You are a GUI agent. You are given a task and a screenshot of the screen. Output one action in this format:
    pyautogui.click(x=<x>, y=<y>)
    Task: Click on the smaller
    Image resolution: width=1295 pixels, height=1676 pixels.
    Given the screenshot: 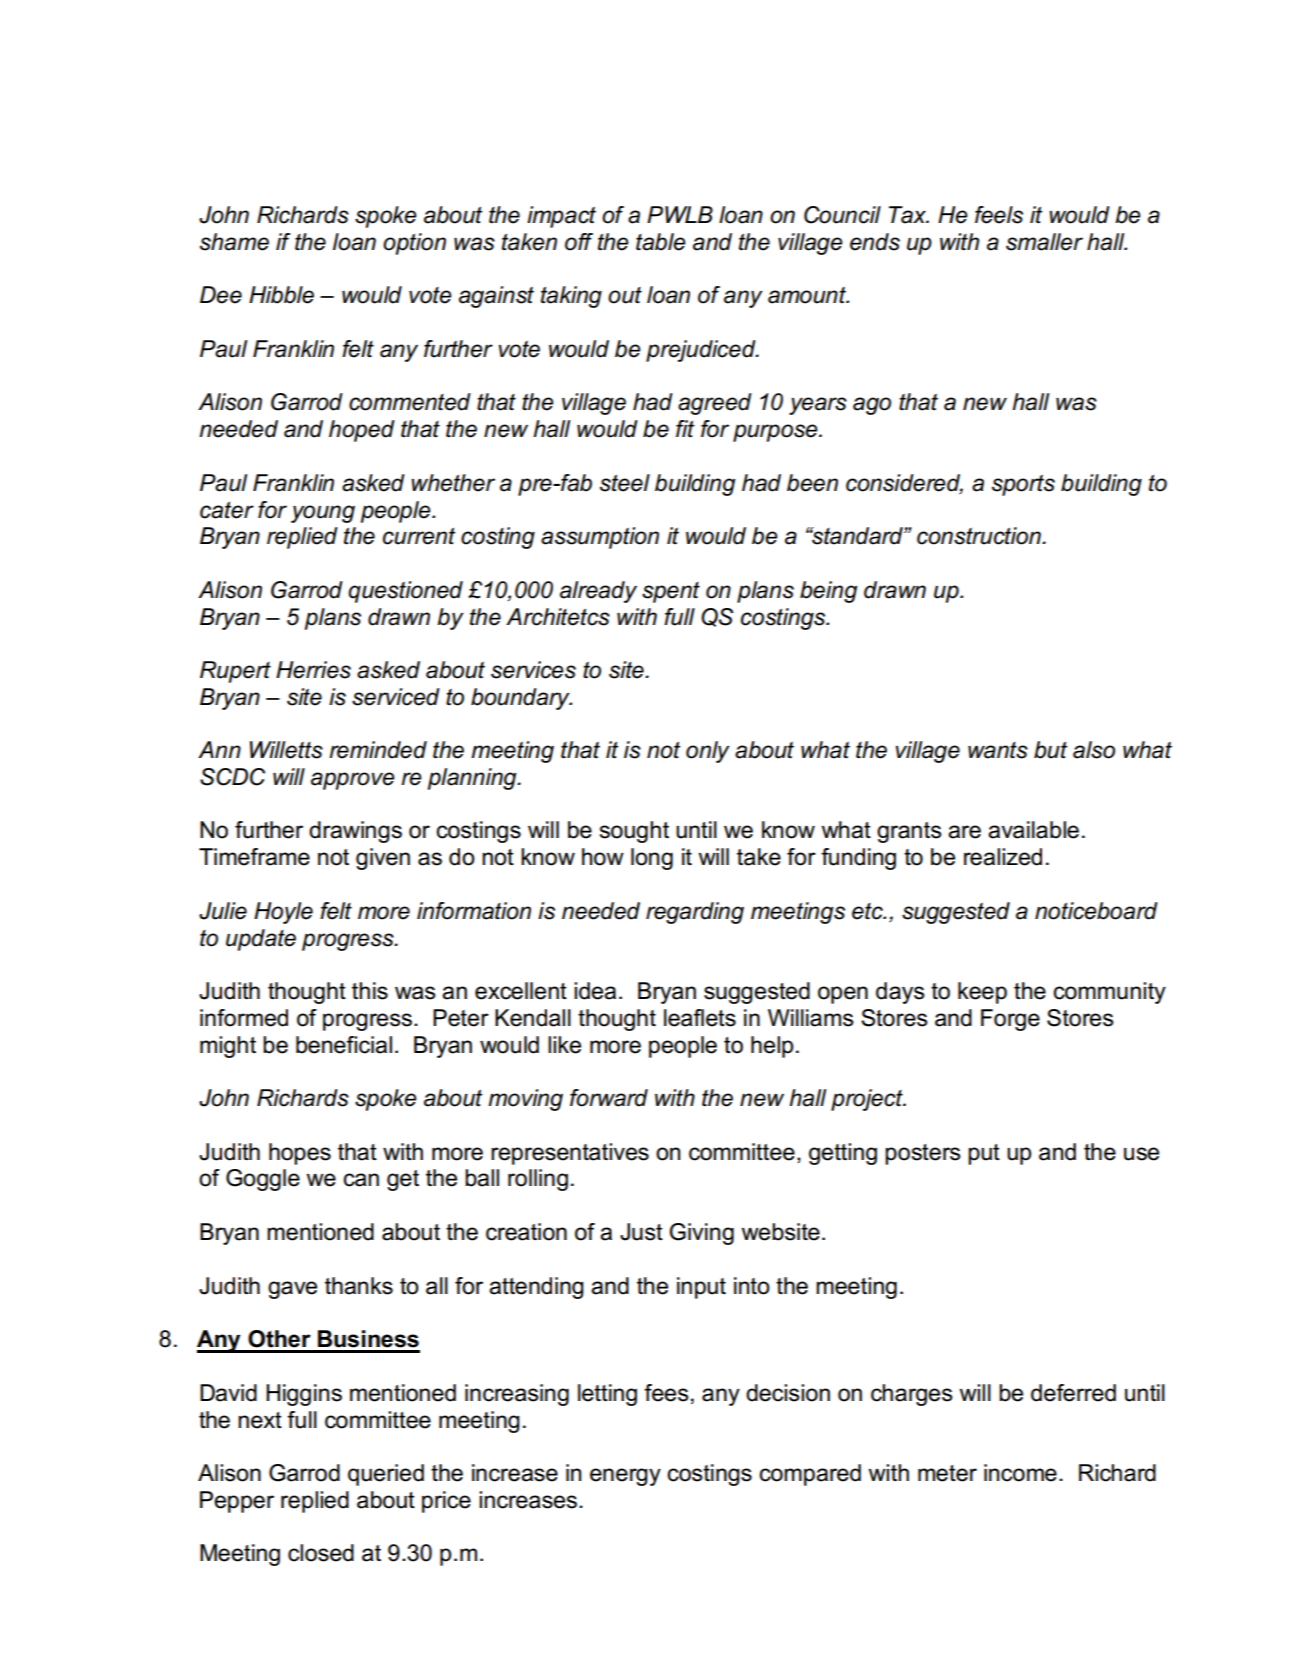 What is the action you would take?
    pyautogui.click(x=1044, y=242)
